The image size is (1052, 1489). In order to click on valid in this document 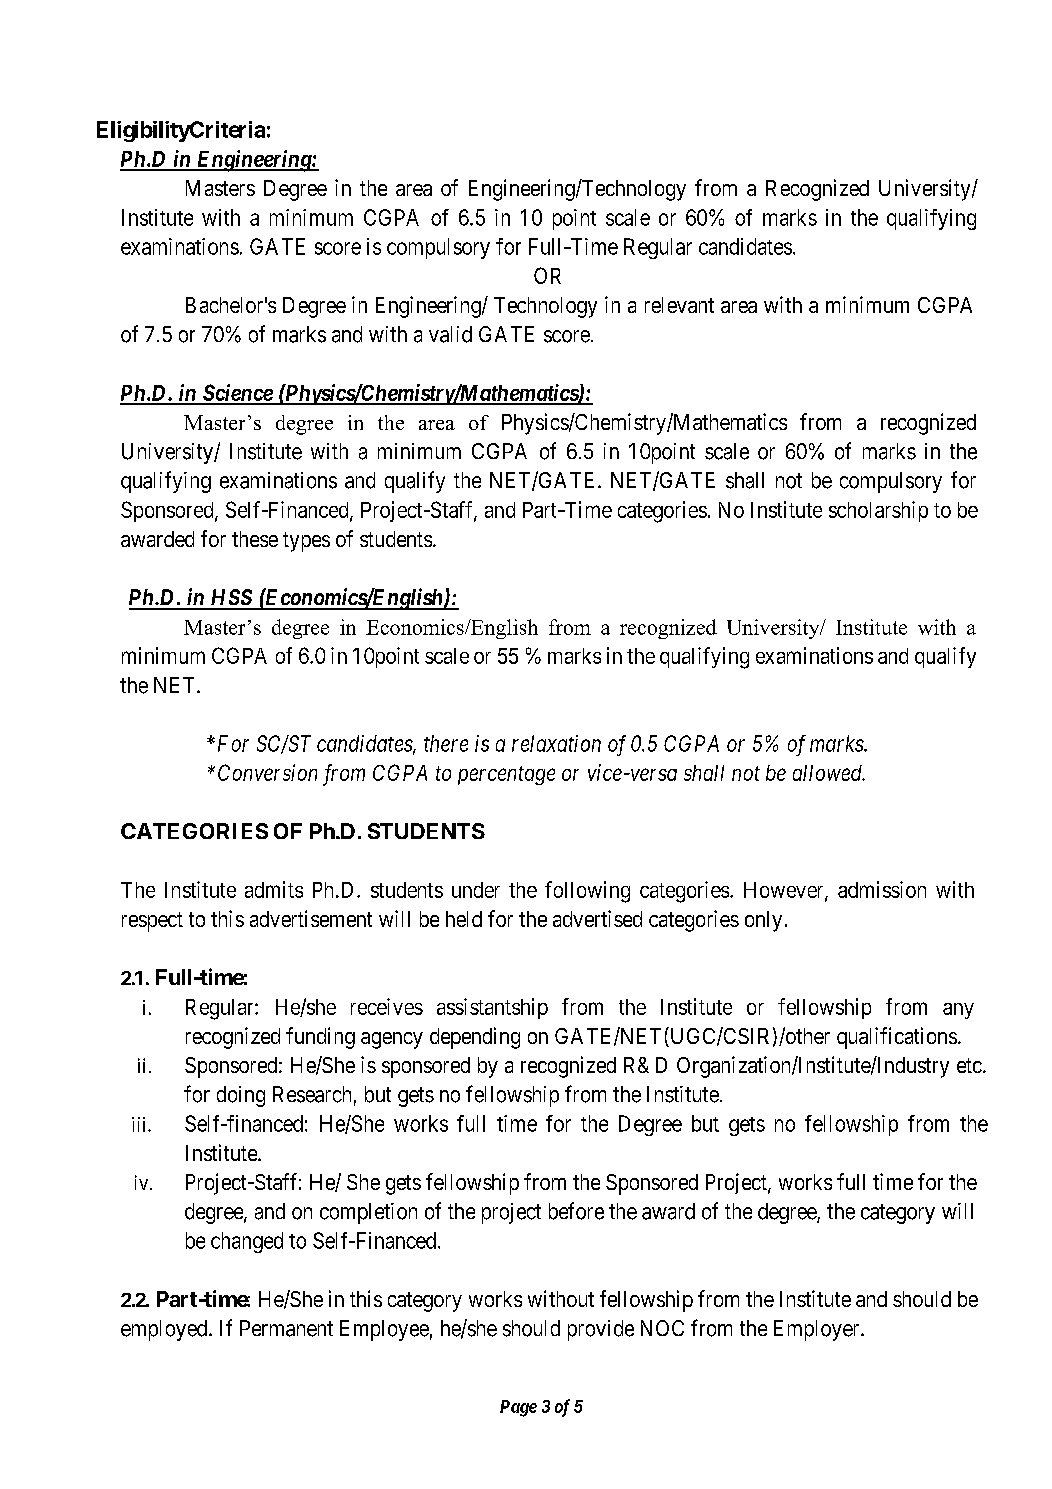, I will do `click(450, 334)`.
